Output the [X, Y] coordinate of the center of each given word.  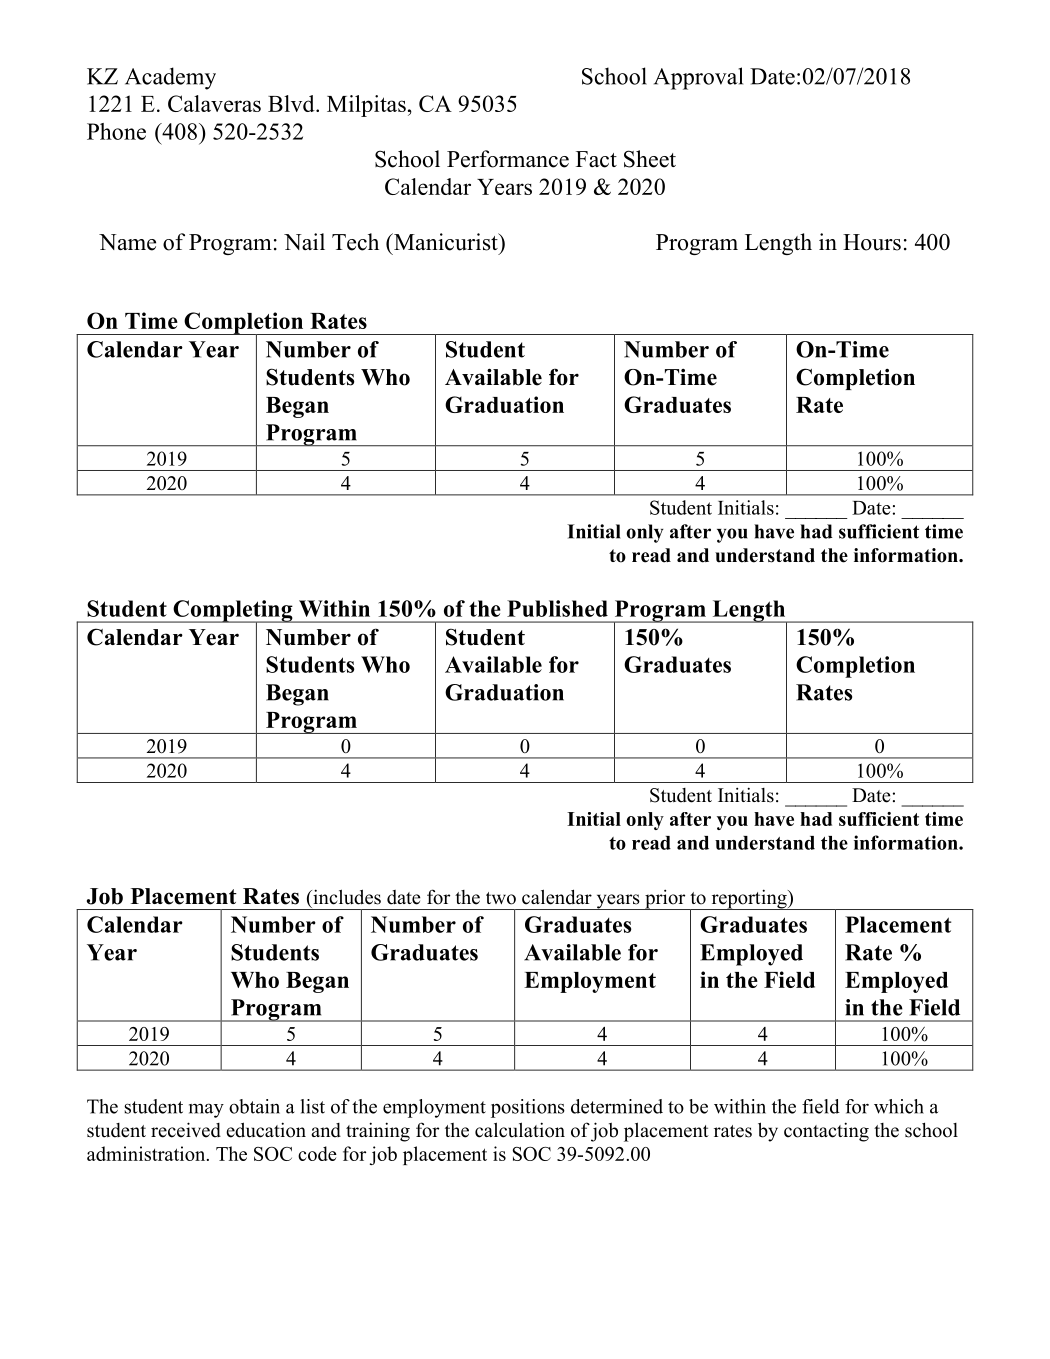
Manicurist [446, 242]
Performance [508, 159]
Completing [233, 612]
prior [665, 899]
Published [557, 608]
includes [346, 897]
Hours [872, 242]
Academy [170, 78]
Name [127, 242]
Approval [698, 78]
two [501, 898]
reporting [749, 899]
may [206, 1110]
